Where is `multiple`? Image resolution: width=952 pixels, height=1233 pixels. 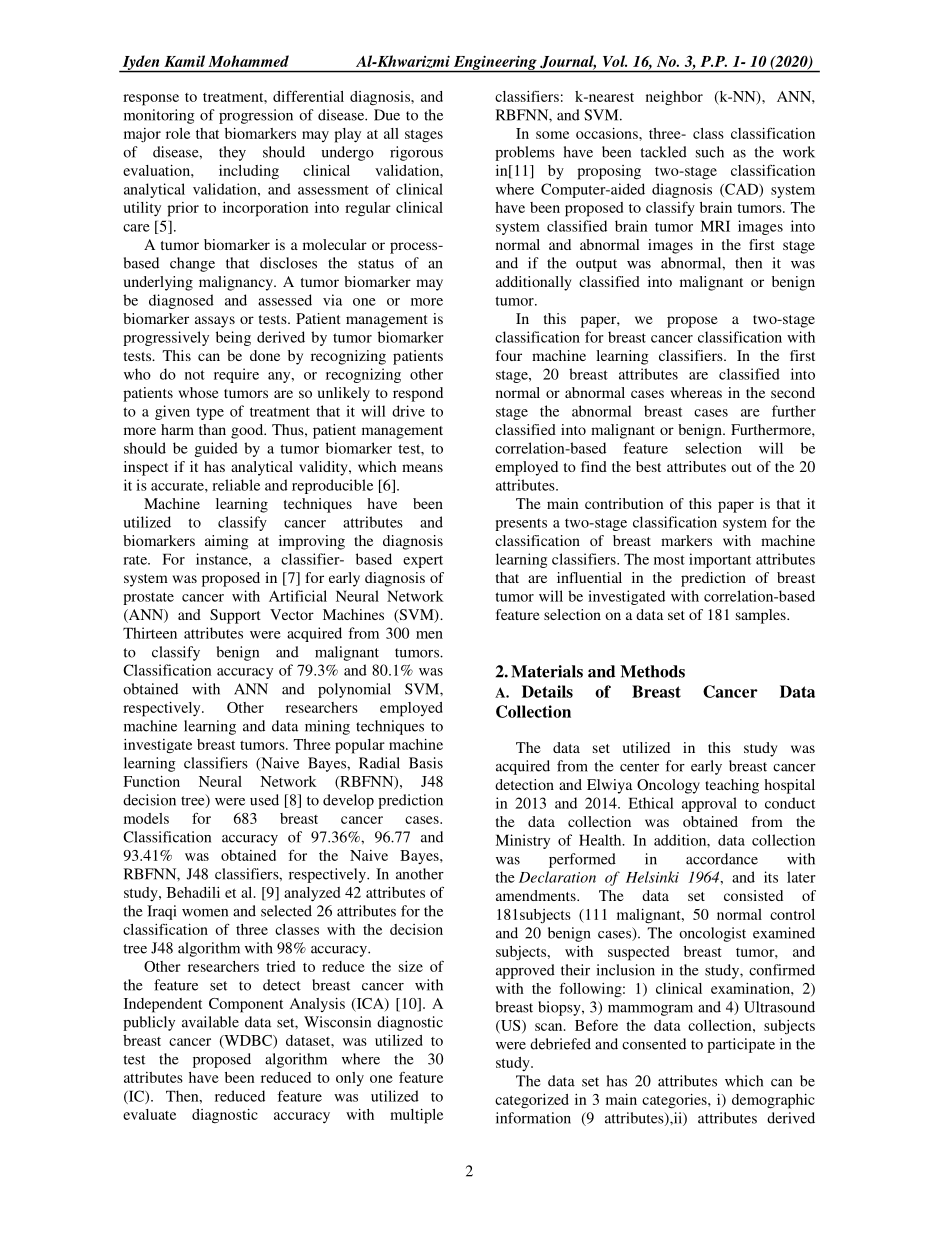
multiple is located at coordinates (416, 1116).
